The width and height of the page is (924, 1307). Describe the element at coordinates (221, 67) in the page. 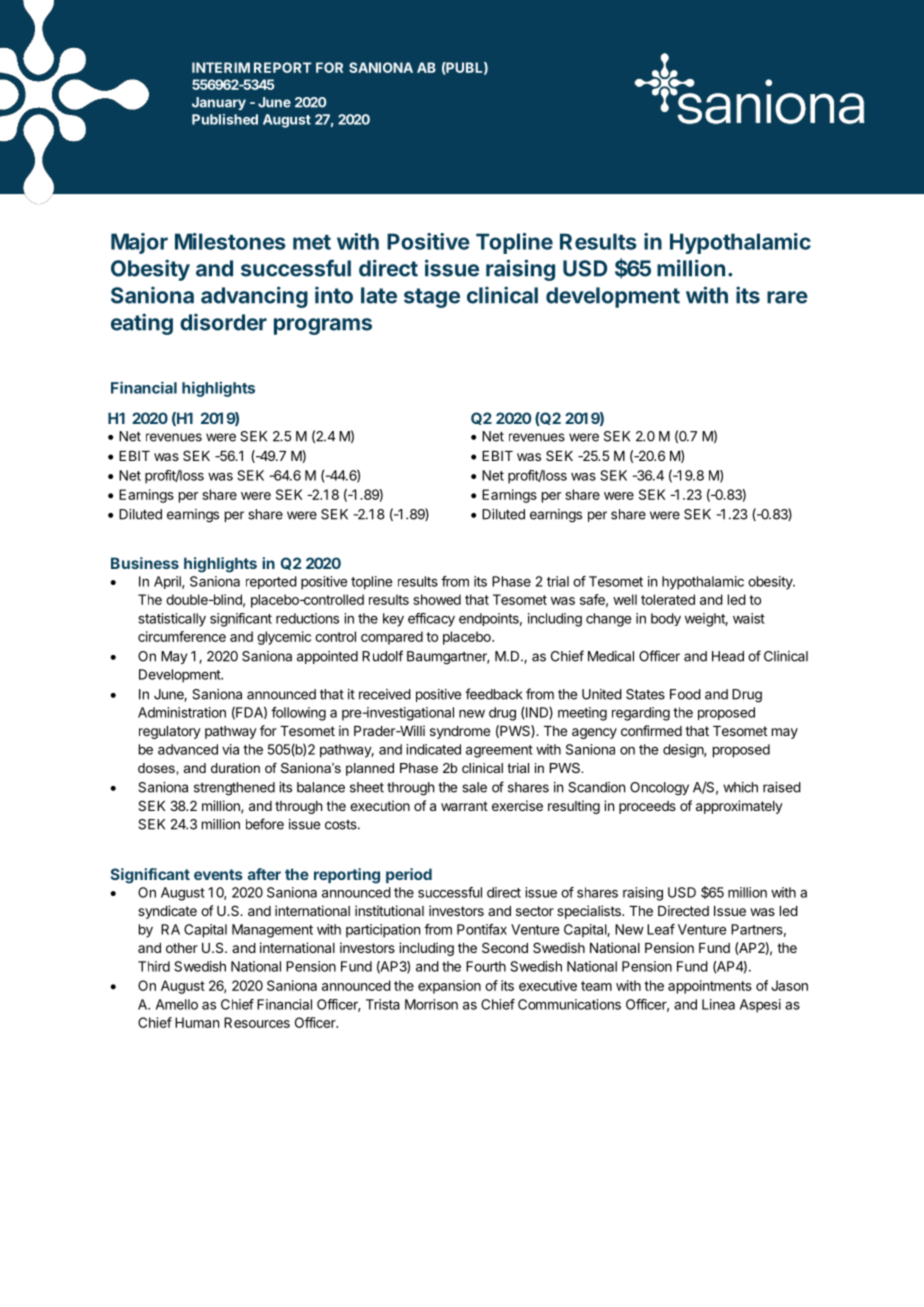

I see `INTERIM` at that location.
